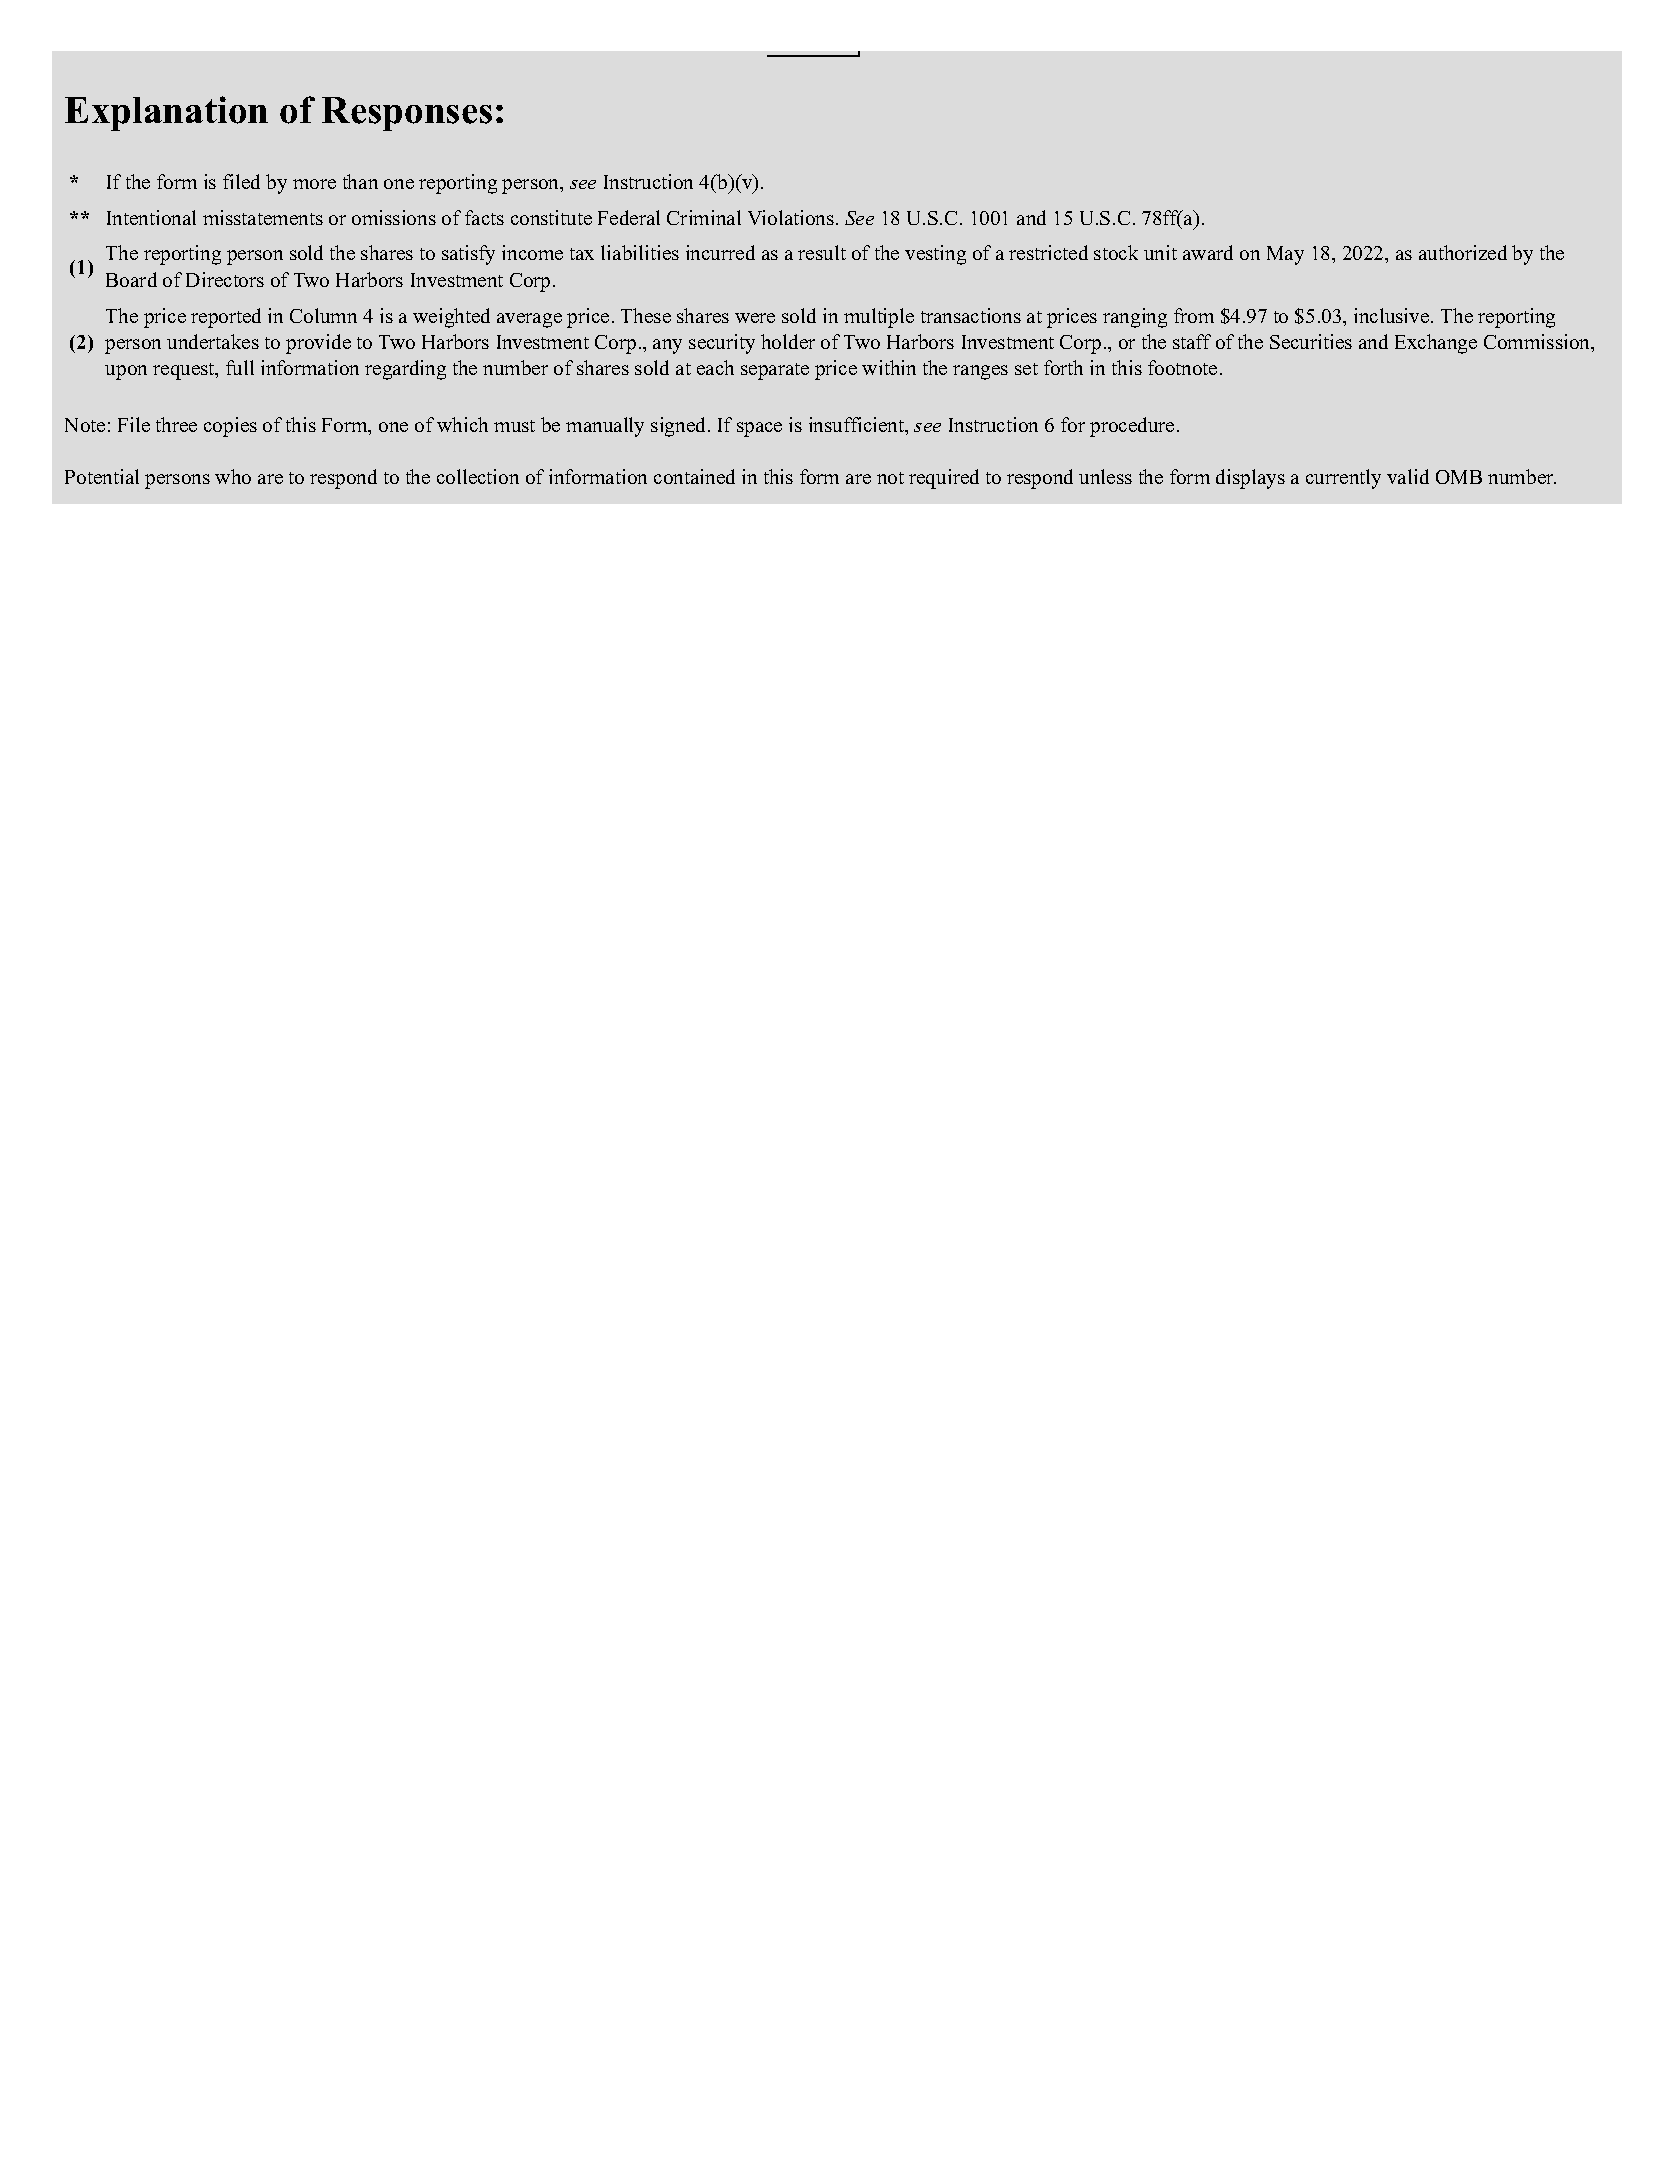  I want to click on holder, so click(788, 341).
